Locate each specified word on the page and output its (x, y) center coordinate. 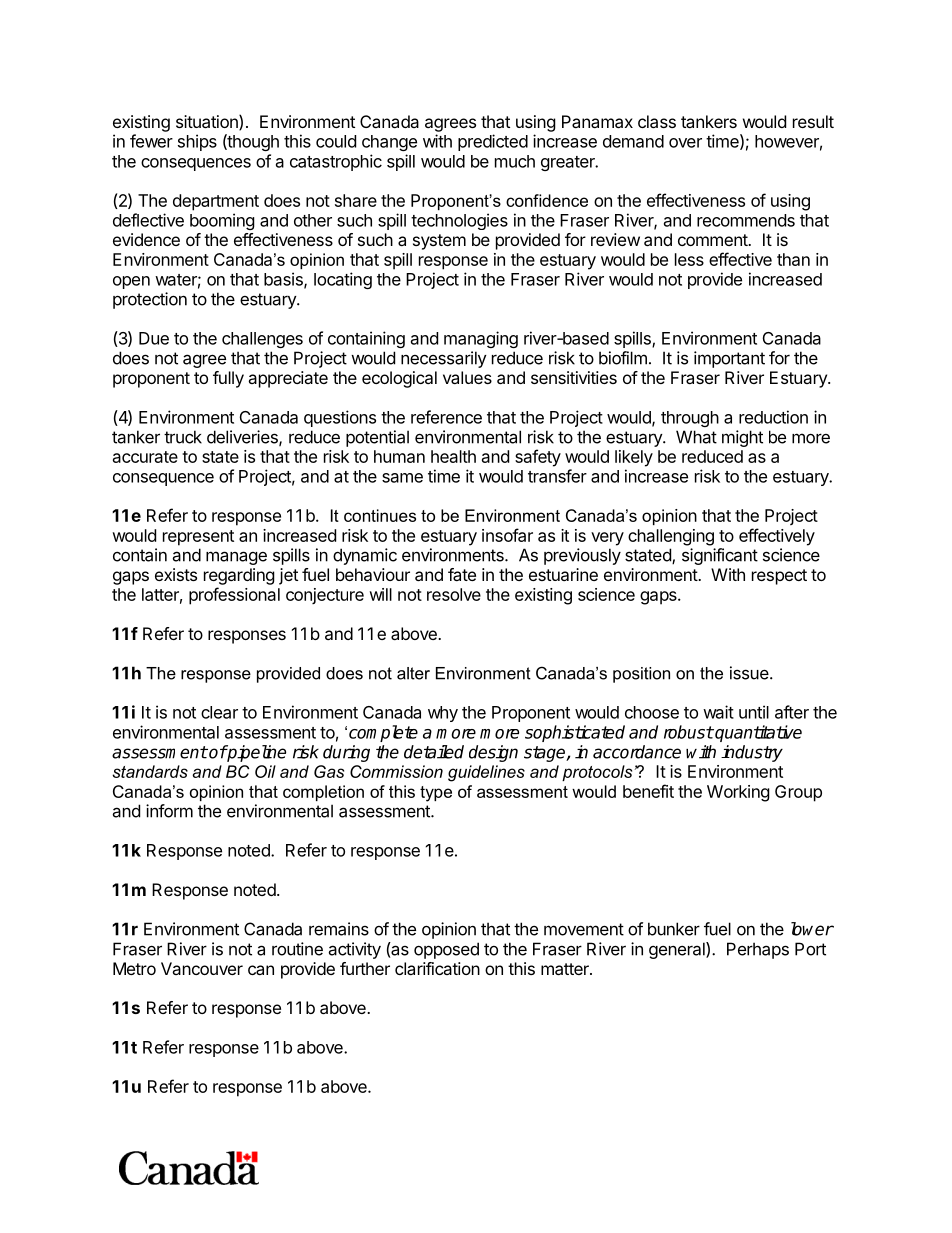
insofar (507, 535)
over (685, 143)
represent (198, 538)
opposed (446, 950)
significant (720, 556)
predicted (493, 142)
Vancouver (202, 968)
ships (197, 142)
